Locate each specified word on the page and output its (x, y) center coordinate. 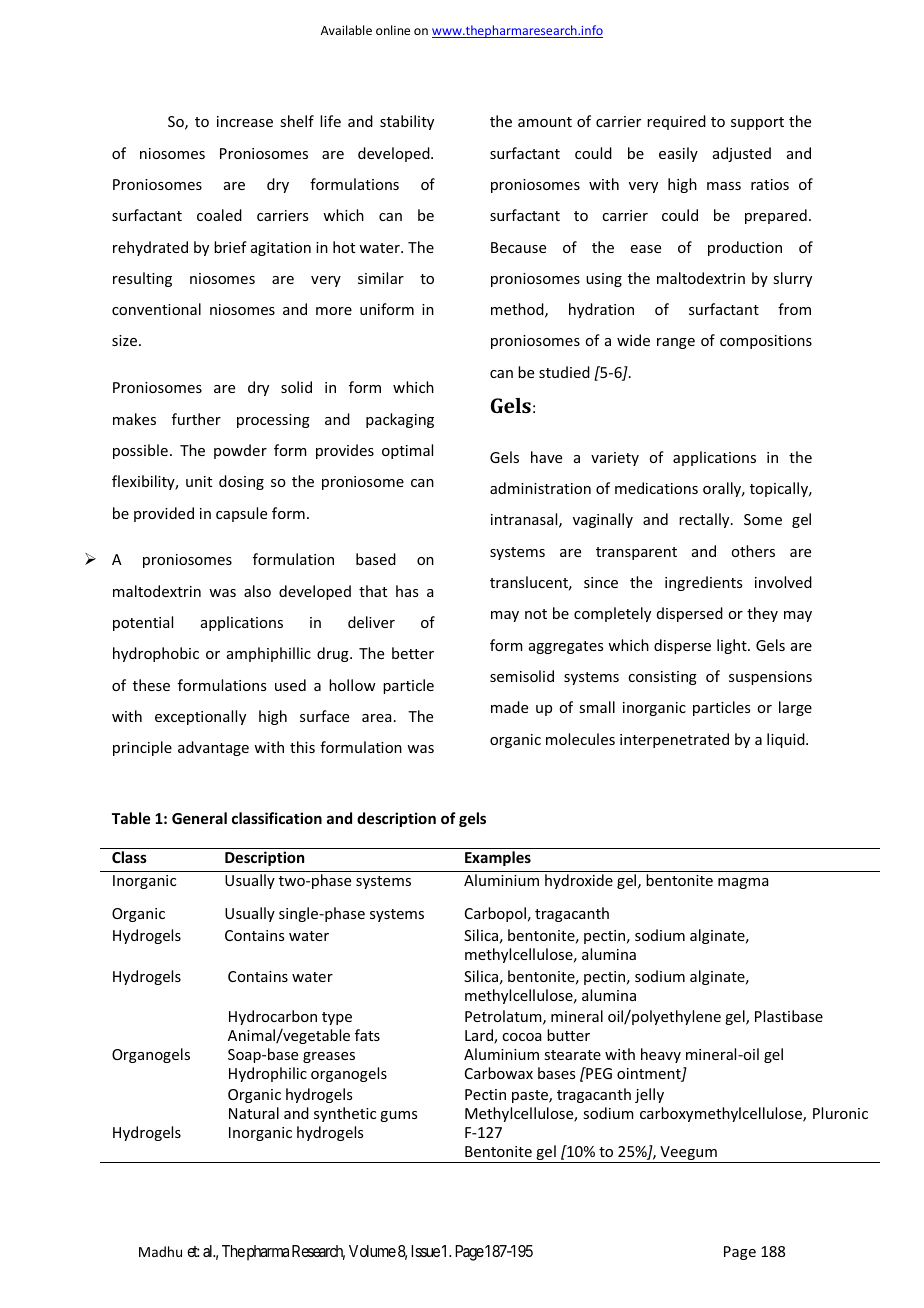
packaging (400, 420)
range (676, 343)
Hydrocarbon (273, 1017)
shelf (297, 121)
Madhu (160, 1251)
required (676, 122)
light (733, 646)
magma (743, 883)
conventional (156, 309)
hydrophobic (156, 654)
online (393, 30)
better (413, 653)
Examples (498, 858)
